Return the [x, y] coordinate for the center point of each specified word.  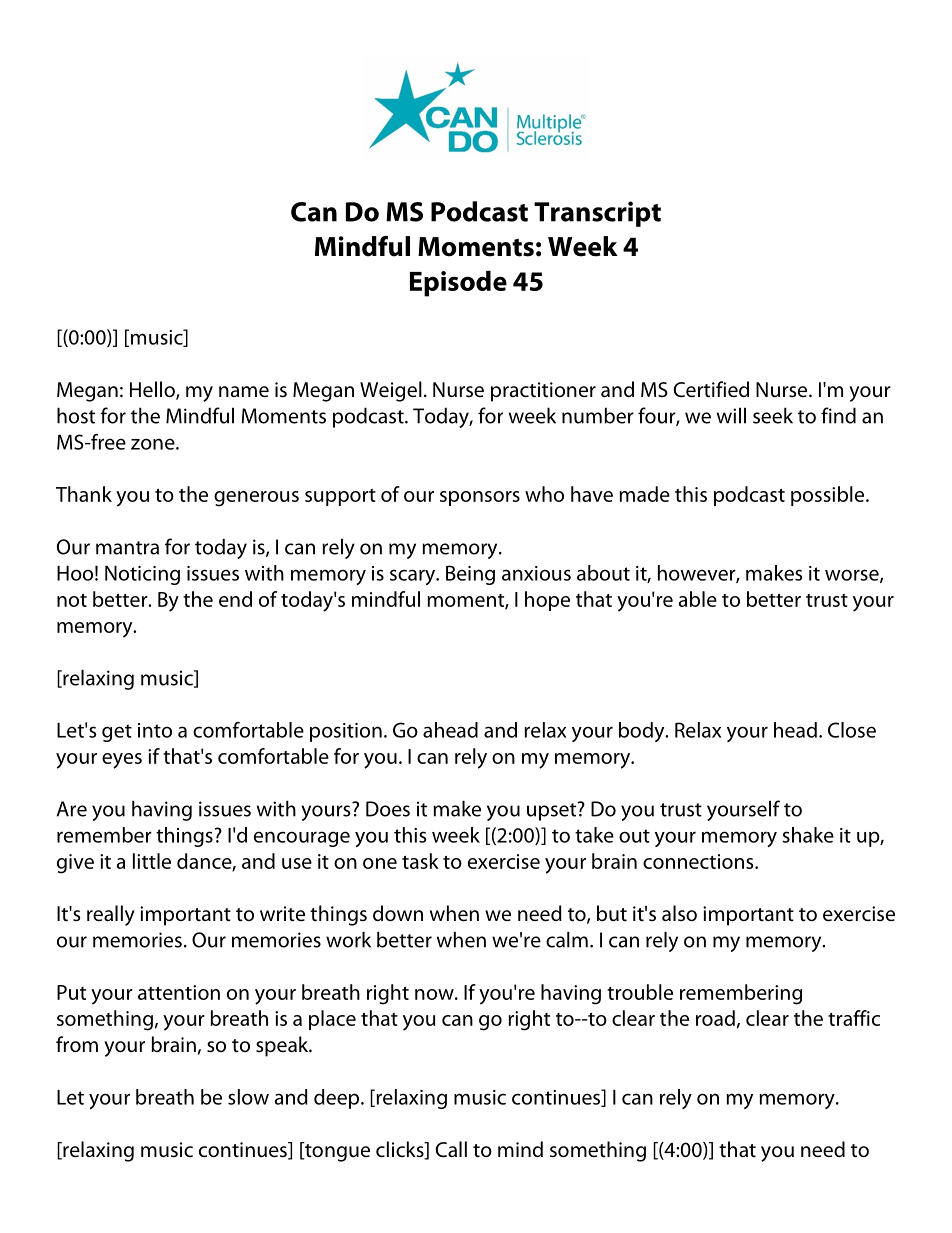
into [155, 730]
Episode [458, 284]
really [111, 915]
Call [451, 1149]
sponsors [480, 498]
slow [248, 1097]
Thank [84, 494]
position [346, 732]
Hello [153, 390]
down [398, 913]
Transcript [597, 214]
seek [773, 415]
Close [852, 730]
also [679, 913]
